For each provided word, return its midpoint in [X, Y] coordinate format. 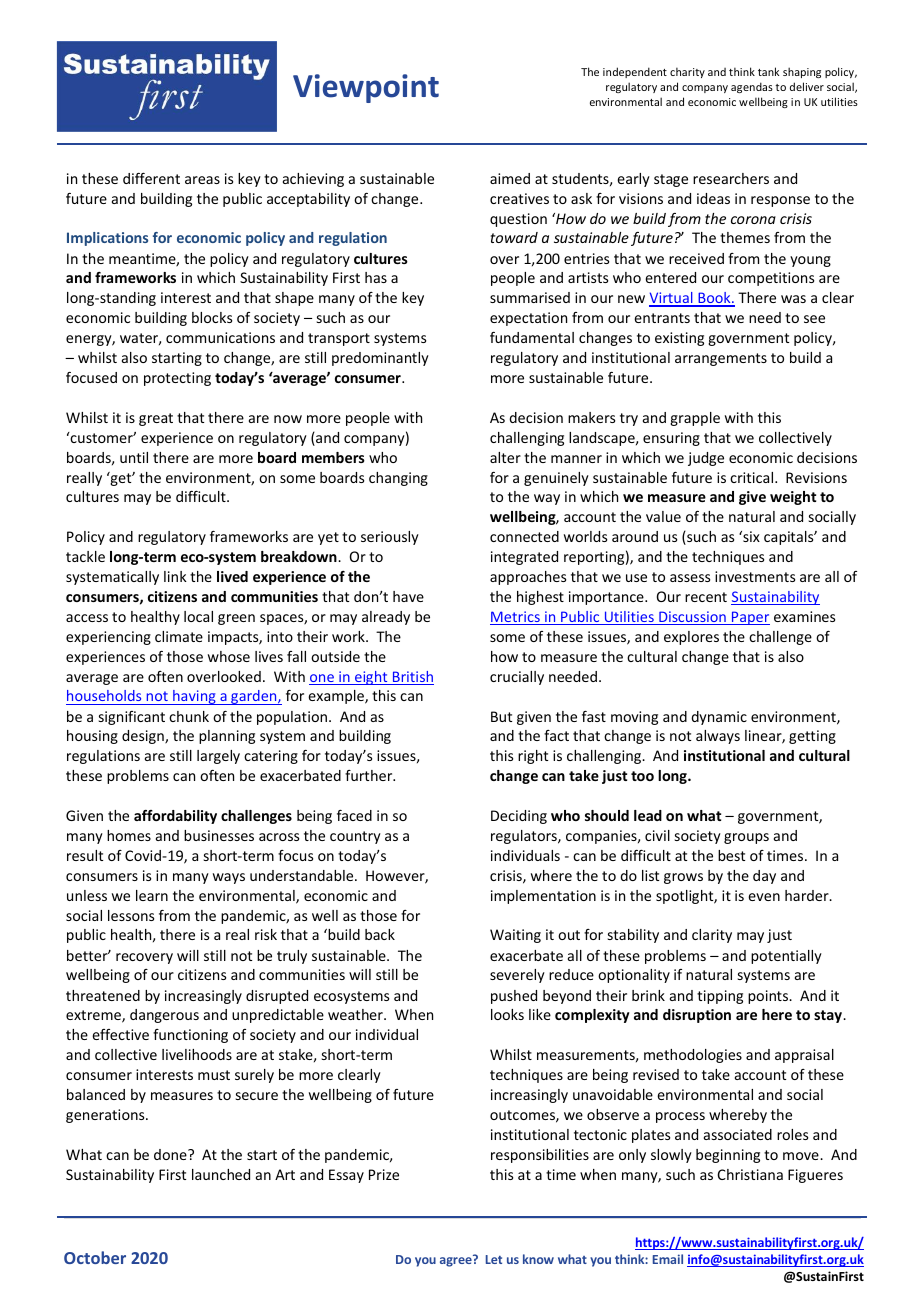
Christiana [750, 1174]
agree [457, 1261]
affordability [175, 817]
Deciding [519, 817]
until [134, 457]
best [731, 855]
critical [753, 477]
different [151, 178]
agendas [752, 87]
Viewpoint [366, 88]
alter [505, 457]
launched [221, 1174]
